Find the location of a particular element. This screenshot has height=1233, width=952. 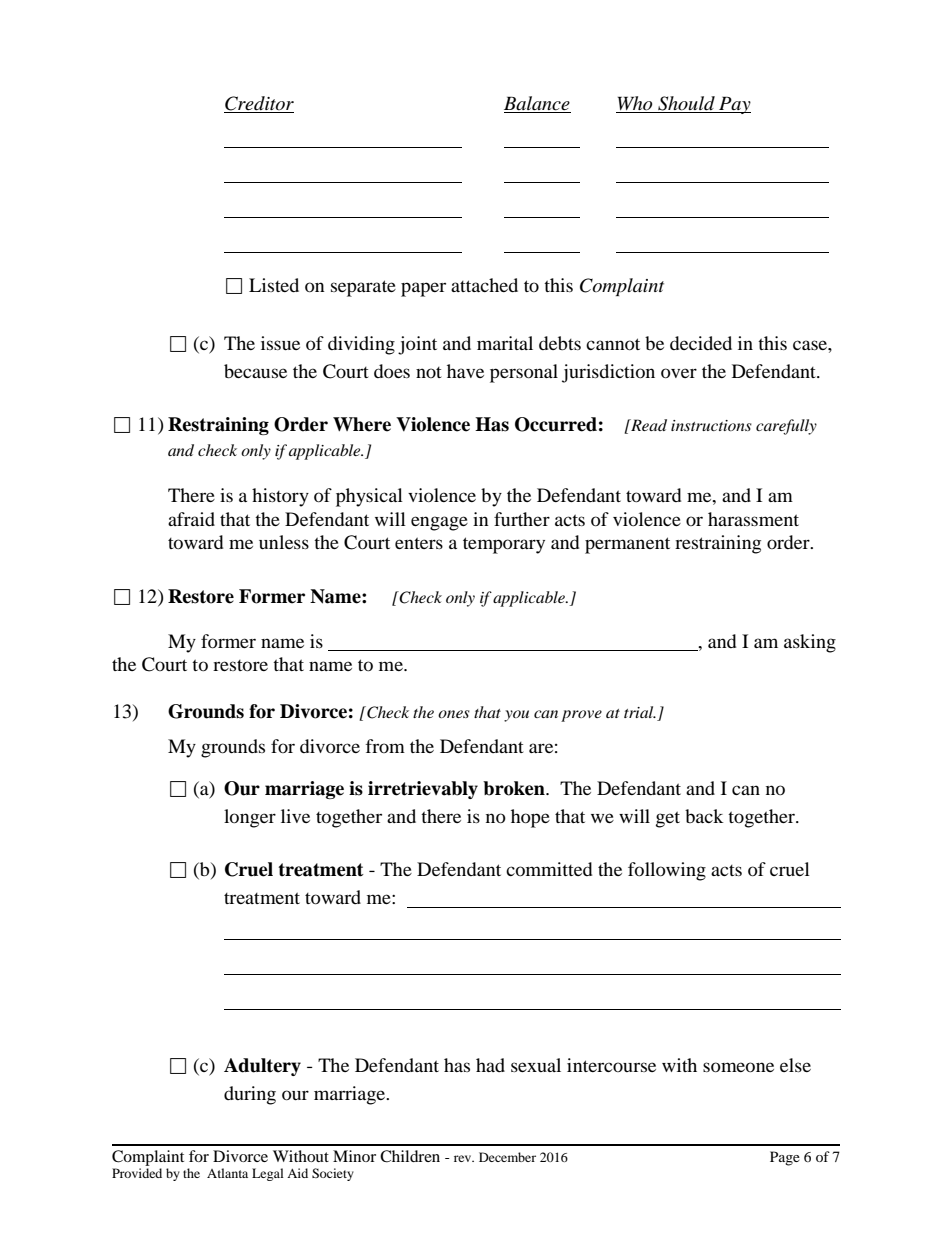

trial is located at coordinates (640, 712).
